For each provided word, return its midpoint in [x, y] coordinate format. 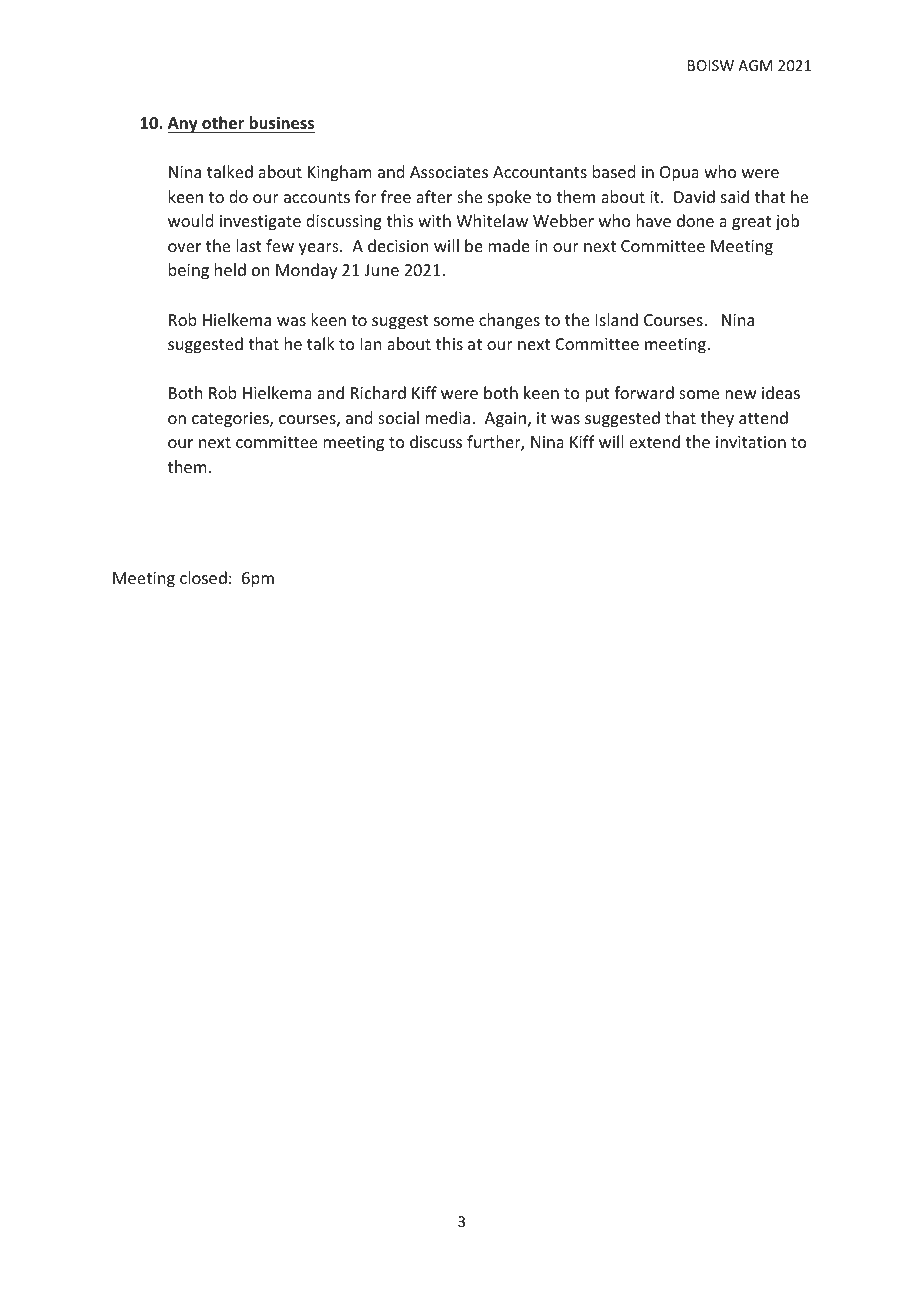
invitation [751, 442]
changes [509, 321]
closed [203, 577]
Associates [449, 172]
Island [617, 319]
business [281, 123]
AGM [755, 65]
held [230, 269]
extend [654, 441]
